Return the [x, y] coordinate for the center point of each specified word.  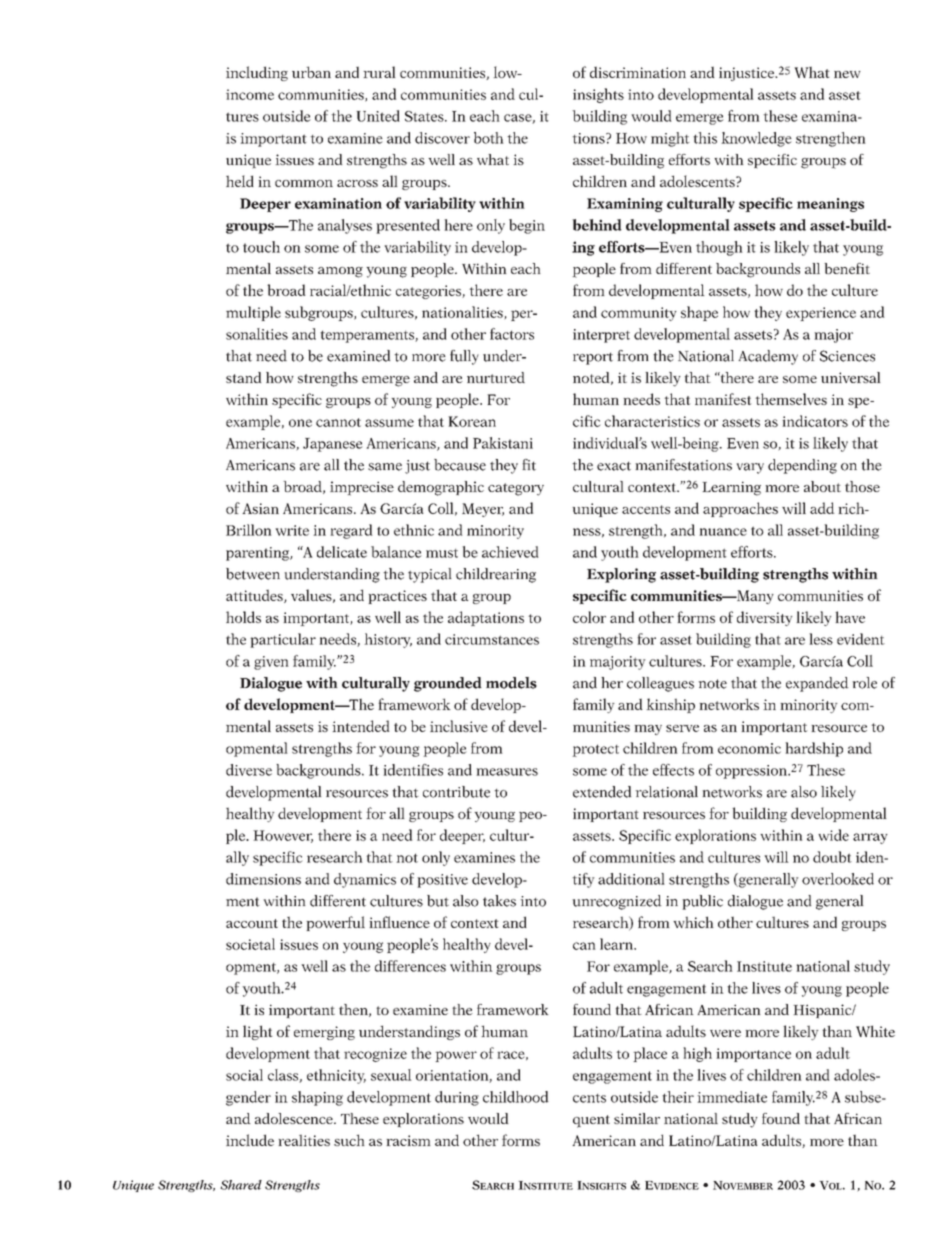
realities [304, 1140]
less [821, 639]
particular [283, 640]
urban [311, 72]
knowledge [756, 139]
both [489, 138]
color [589, 617]
